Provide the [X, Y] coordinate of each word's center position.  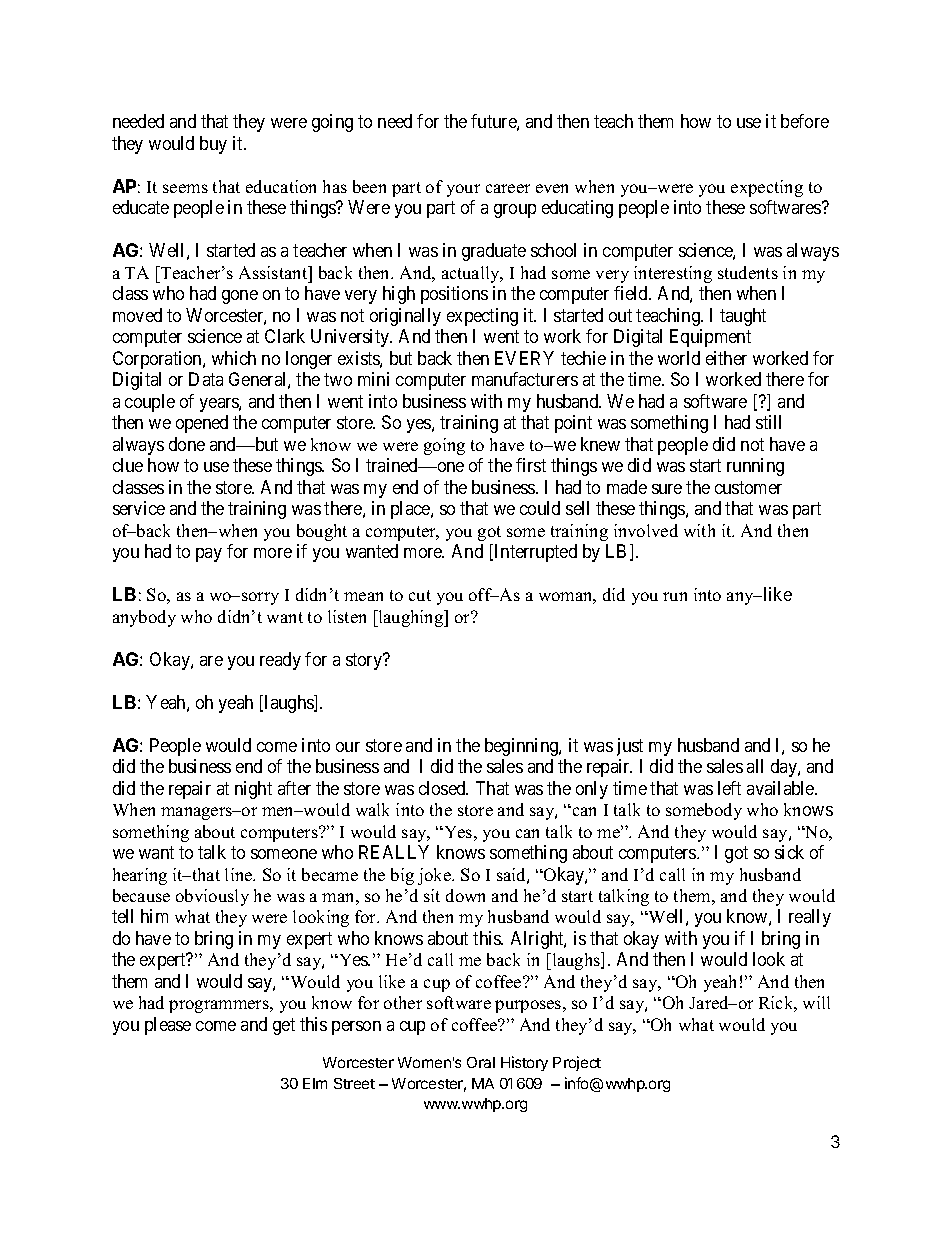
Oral [481, 1062]
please [168, 1026]
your [463, 190]
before [805, 121]
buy [213, 145]
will [816, 1002]
